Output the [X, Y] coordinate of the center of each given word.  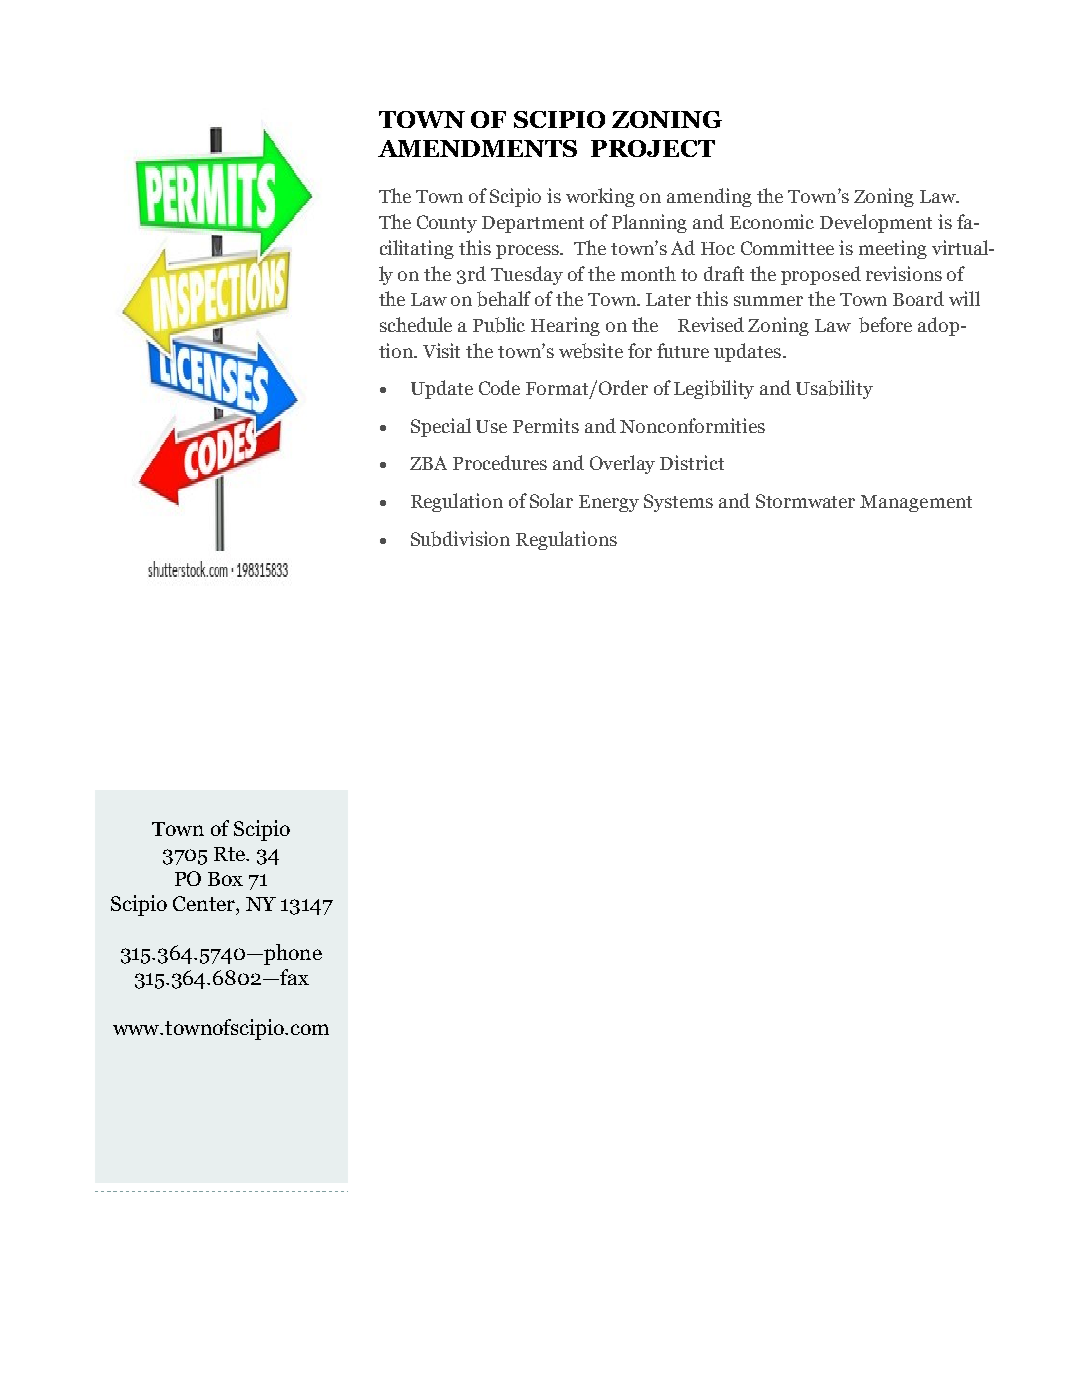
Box [225, 879]
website [591, 351]
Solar [551, 500]
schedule [416, 324]
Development [876, 223]
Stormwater [805, 501]
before [885, 325]
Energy [609, 503]
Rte [231, 854]
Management [916, 503]
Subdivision [460, 539]
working [600, 197]
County [447, 224]
